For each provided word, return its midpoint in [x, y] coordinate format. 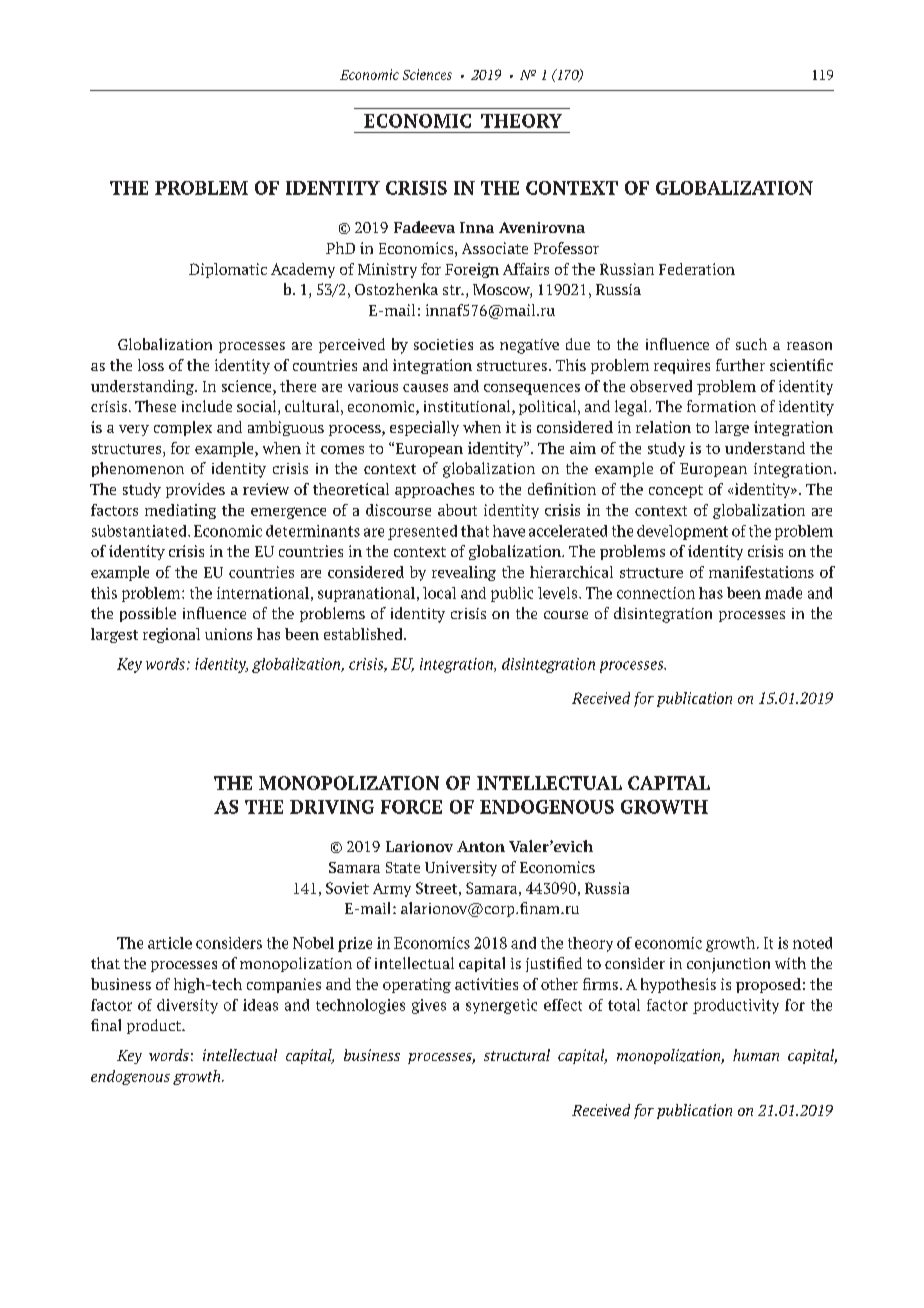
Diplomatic [228, 270]
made [783, 593]
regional [171, 635]
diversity [187, 1006]
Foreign [472, 270]
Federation [697, 269]
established [364, 634]
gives [429, 1006]
